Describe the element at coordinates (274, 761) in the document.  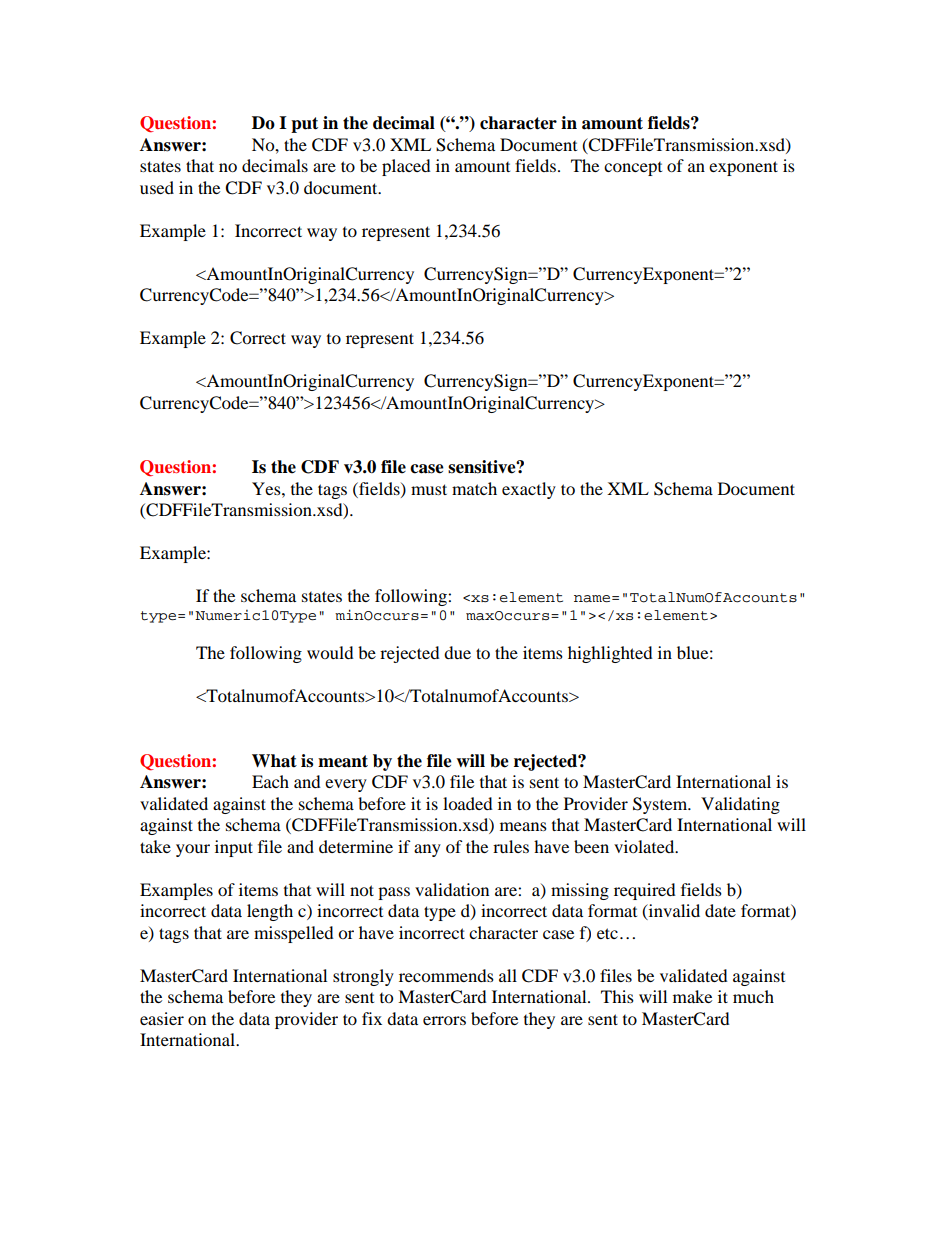
I see `What` at that location.
